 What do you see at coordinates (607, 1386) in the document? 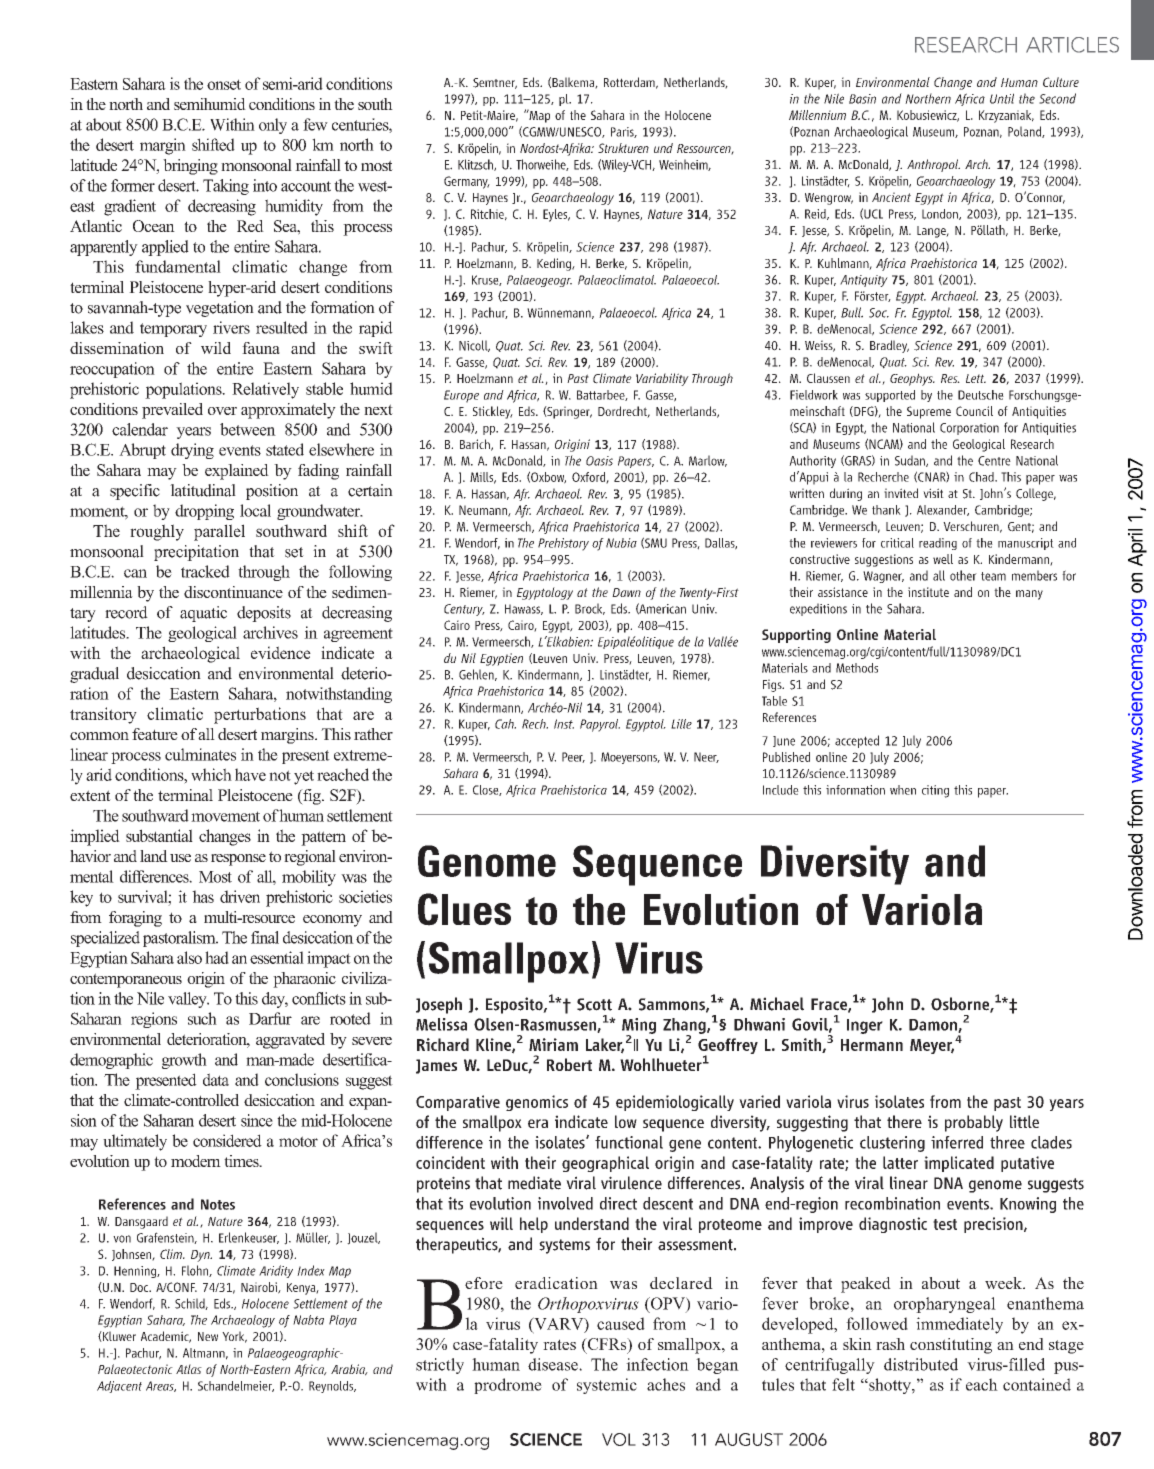
I see `systemic` at bounding box center [607, 1386].
